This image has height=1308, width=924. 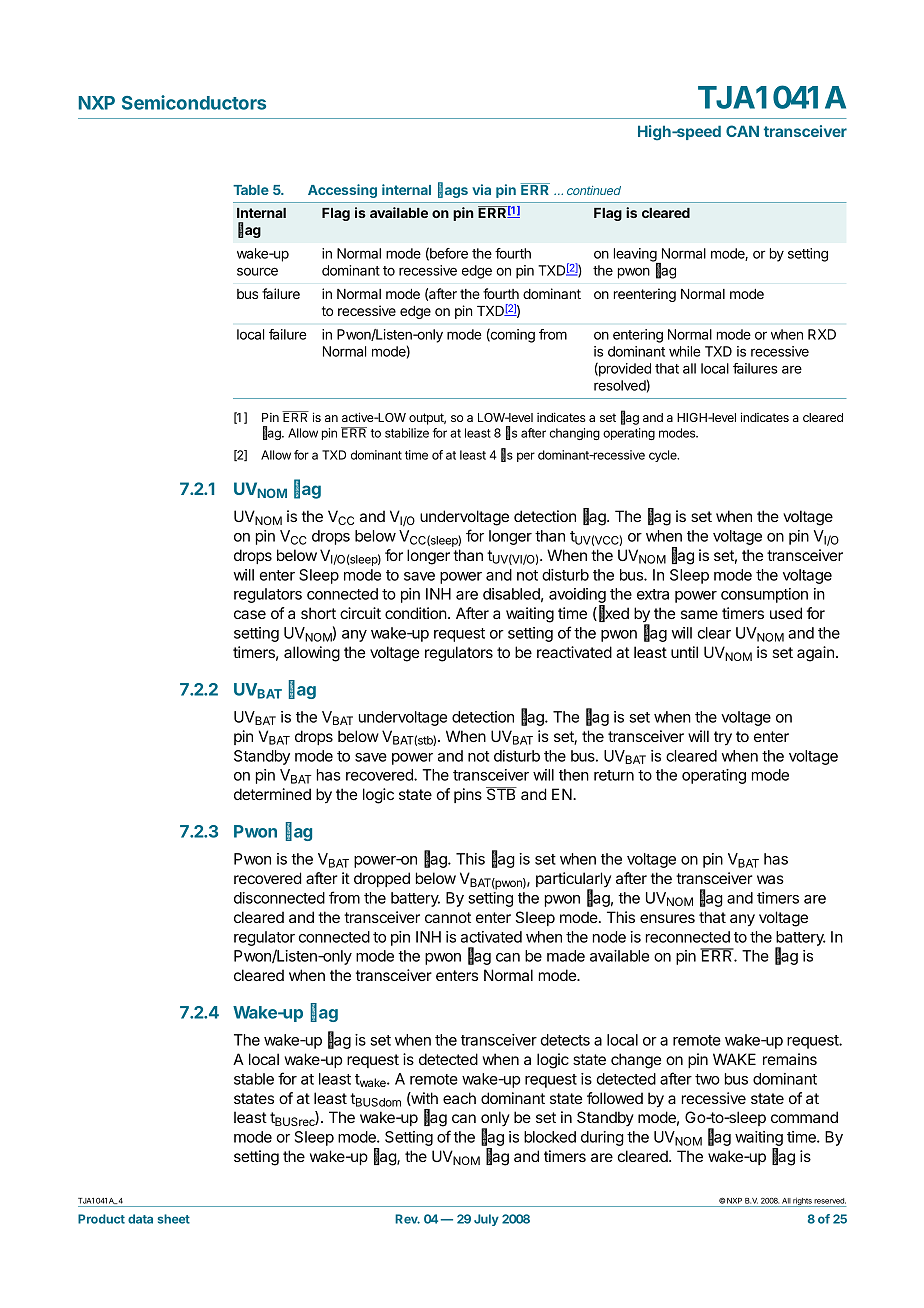 What do you see at coordinates (194, 102) in the image?
I see `Semiconductors` at bounding box center [194, 102].
